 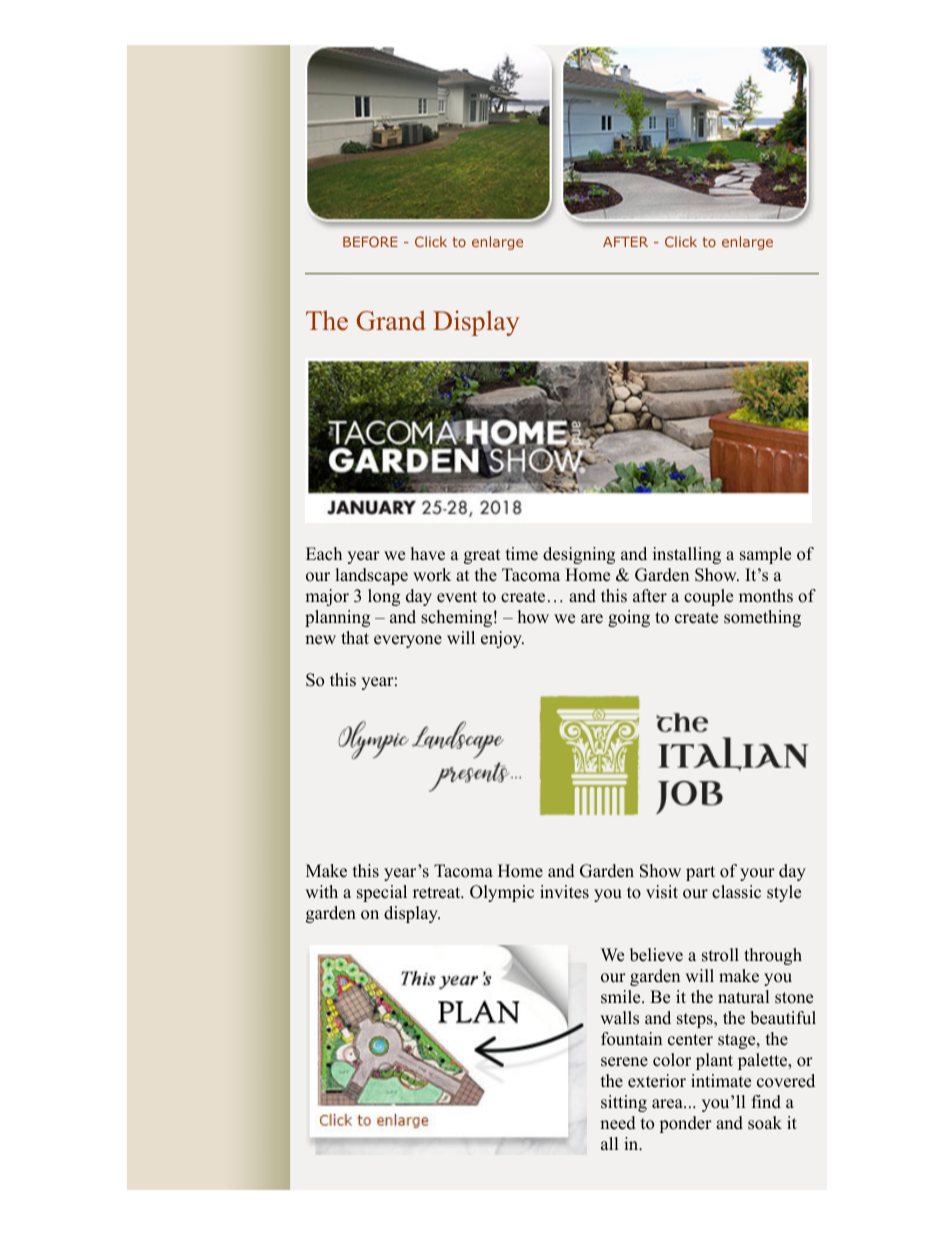 I want to click on sample, so click(x=765, y=555).
